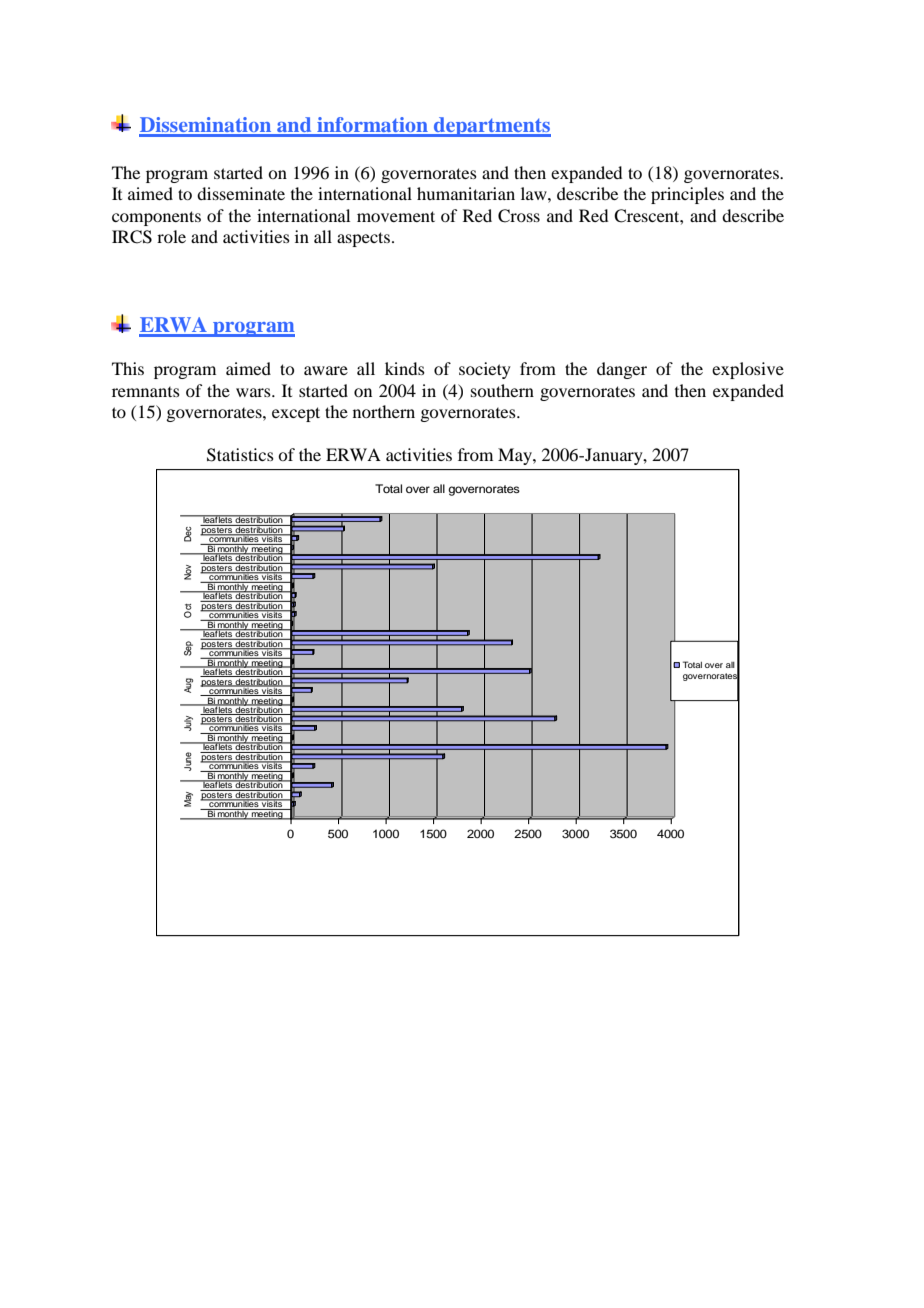 Image resolution: width=924 pixels, height=1308 pixels. I want to click on explosive, so click(748, 370).
